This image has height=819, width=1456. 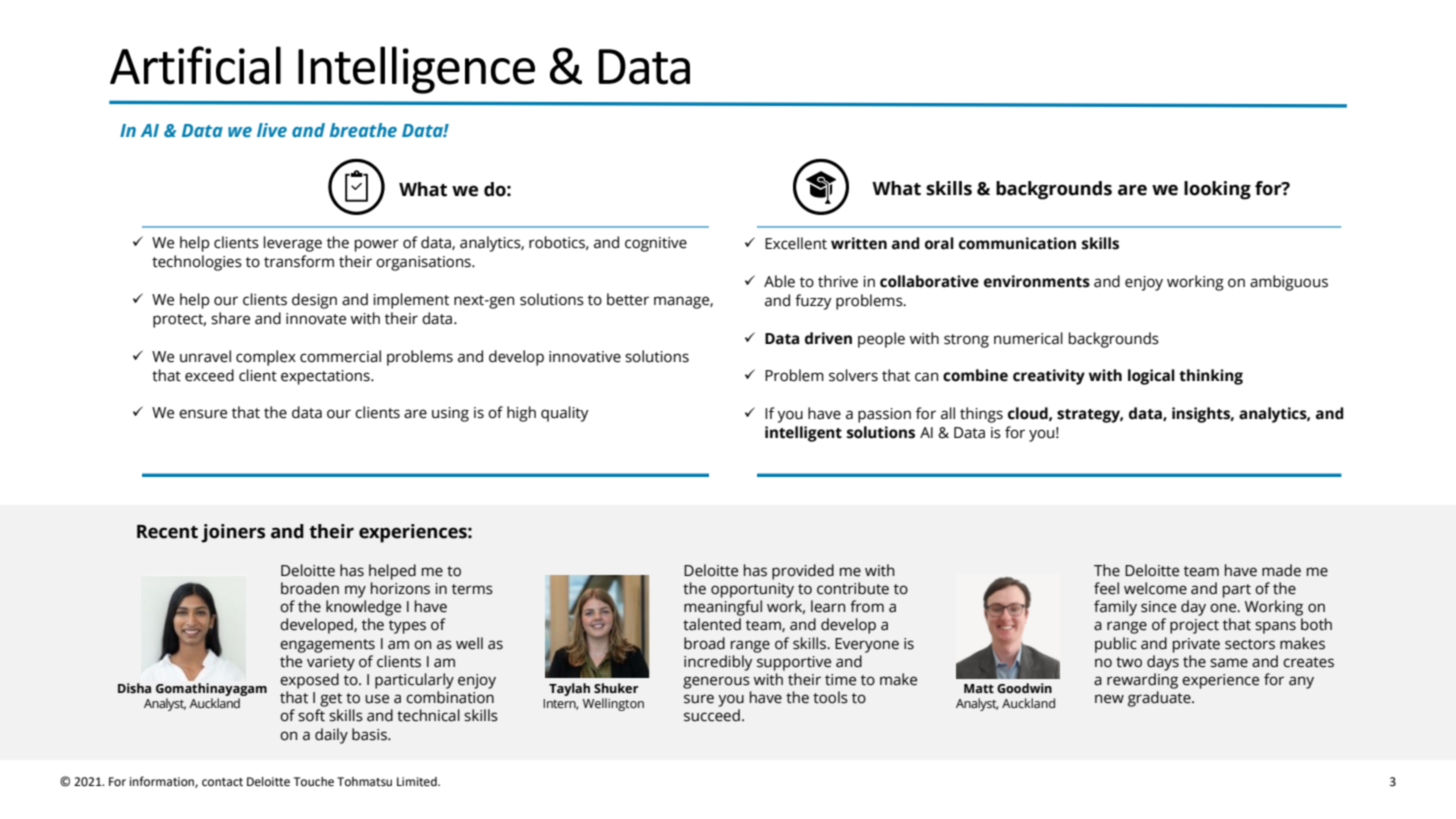 What do you see at coordinates (195, 65) in the image?
I see `Artificial` at bounding box center [195, 65].
